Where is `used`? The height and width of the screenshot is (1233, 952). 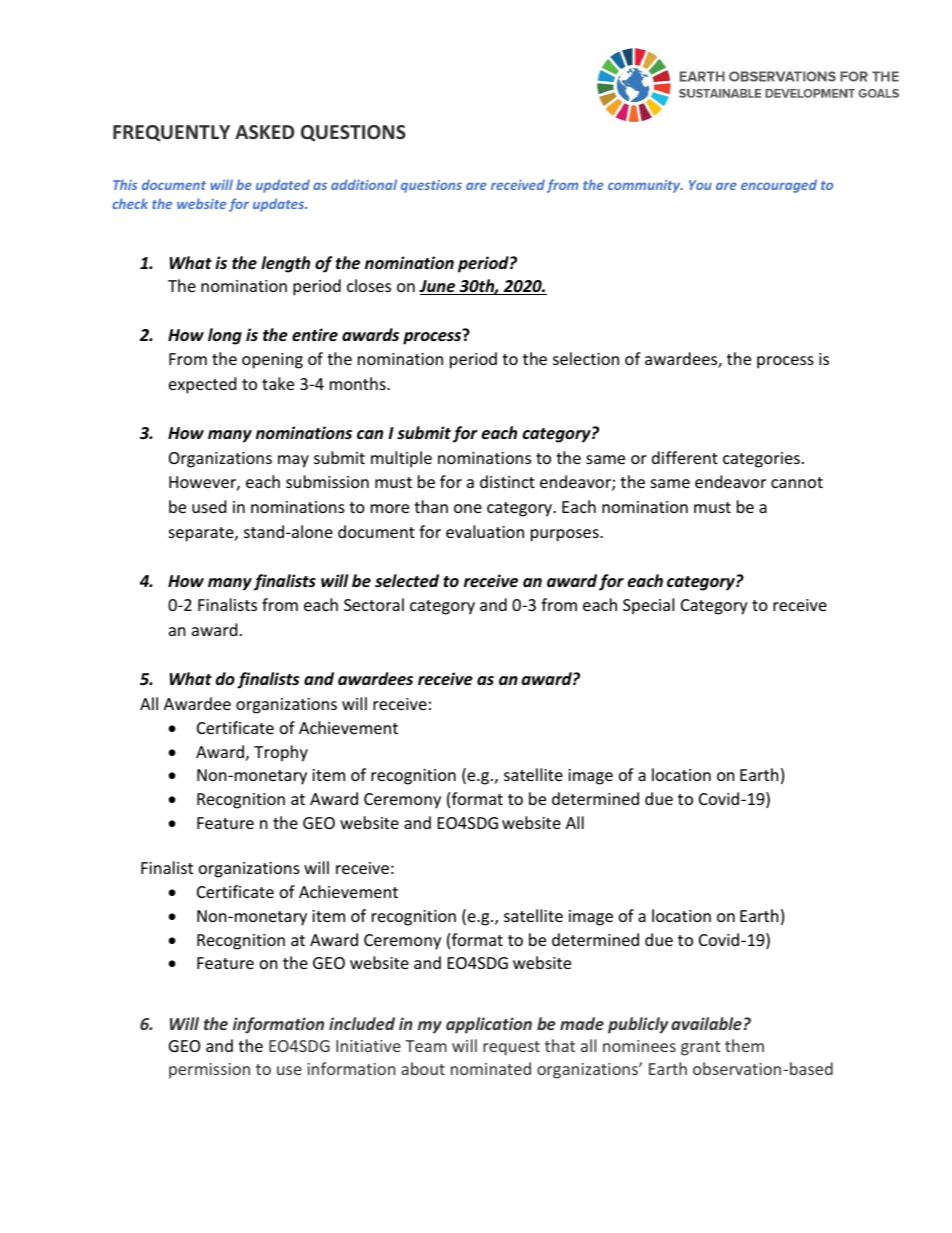 used is located at coordinates (209, 506).
